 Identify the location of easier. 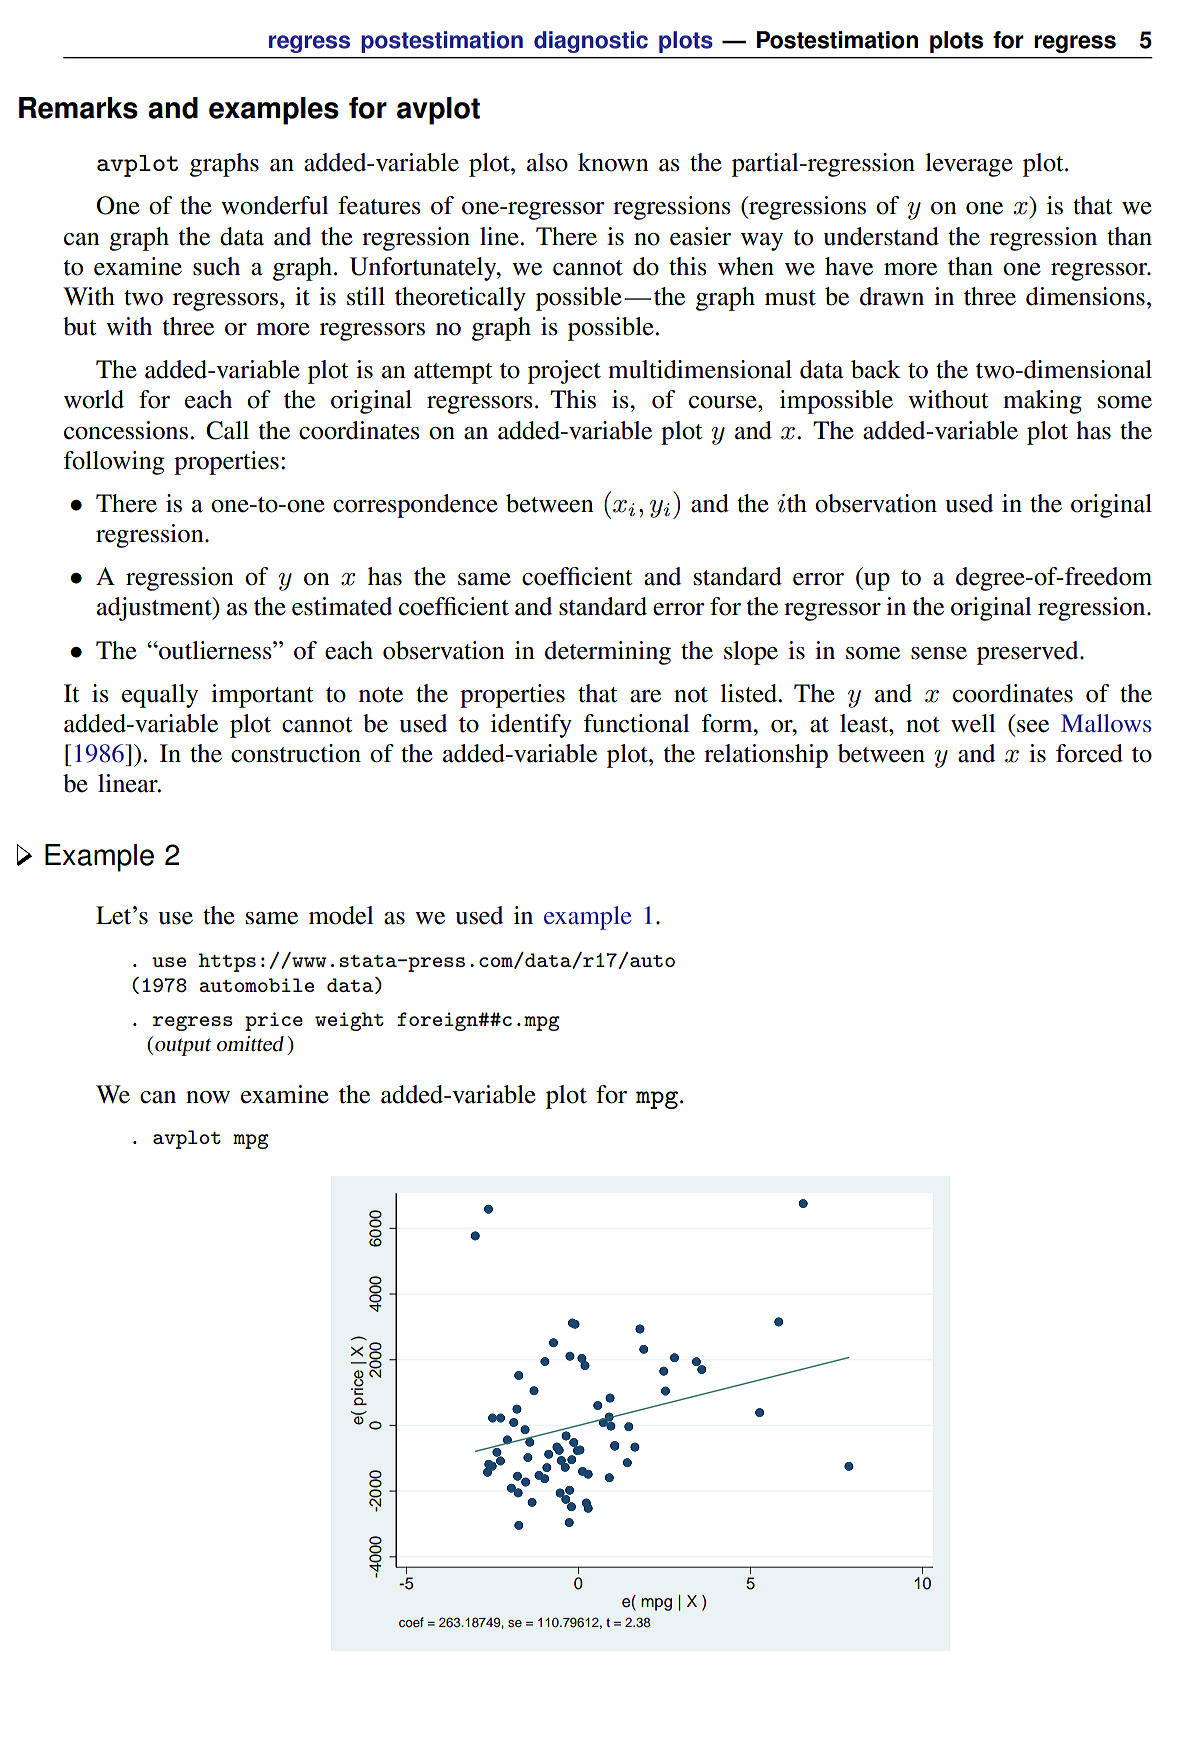
(700, 236).
